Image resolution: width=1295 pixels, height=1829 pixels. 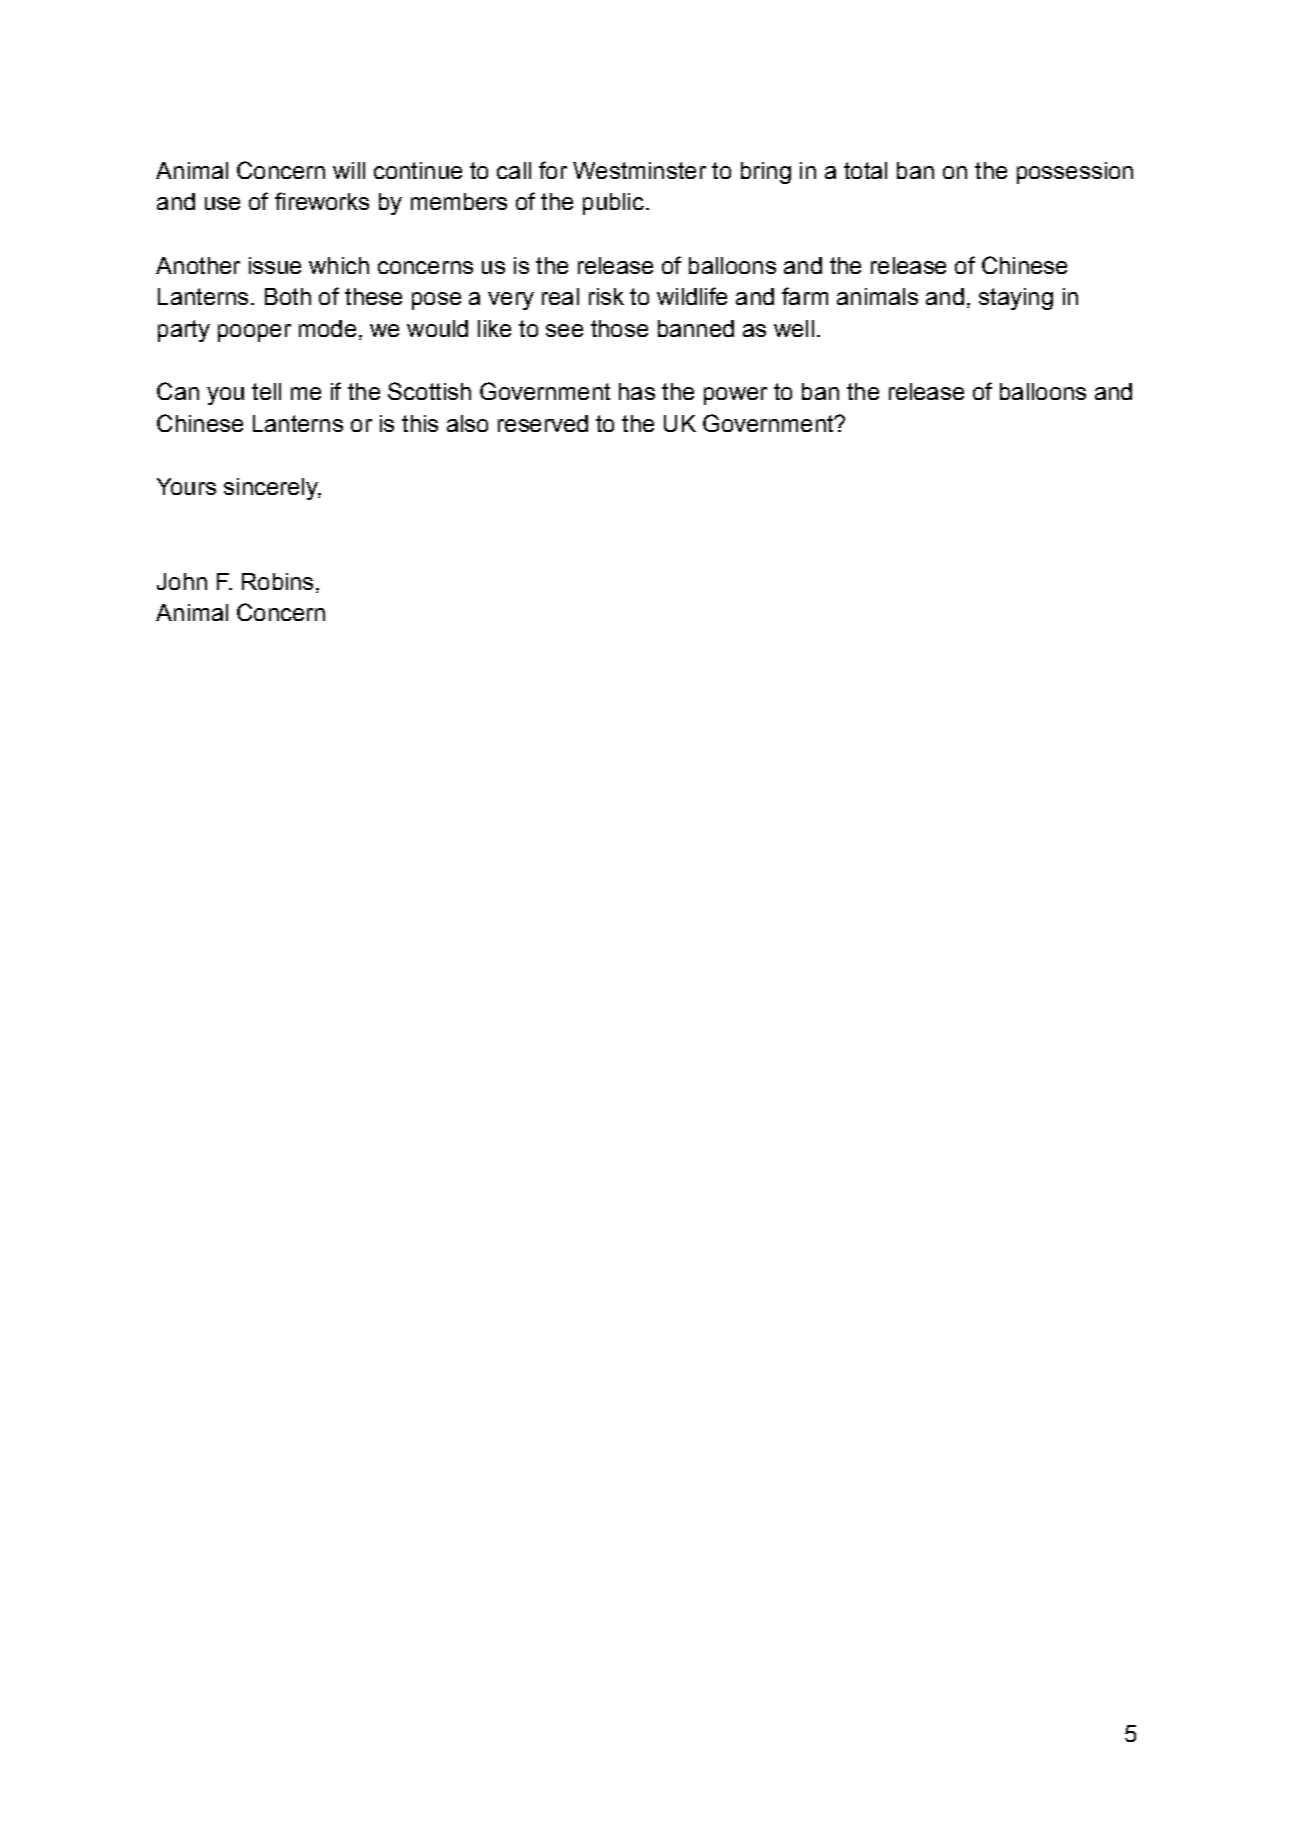 I want to click on will, so click(x=349, y=170).
